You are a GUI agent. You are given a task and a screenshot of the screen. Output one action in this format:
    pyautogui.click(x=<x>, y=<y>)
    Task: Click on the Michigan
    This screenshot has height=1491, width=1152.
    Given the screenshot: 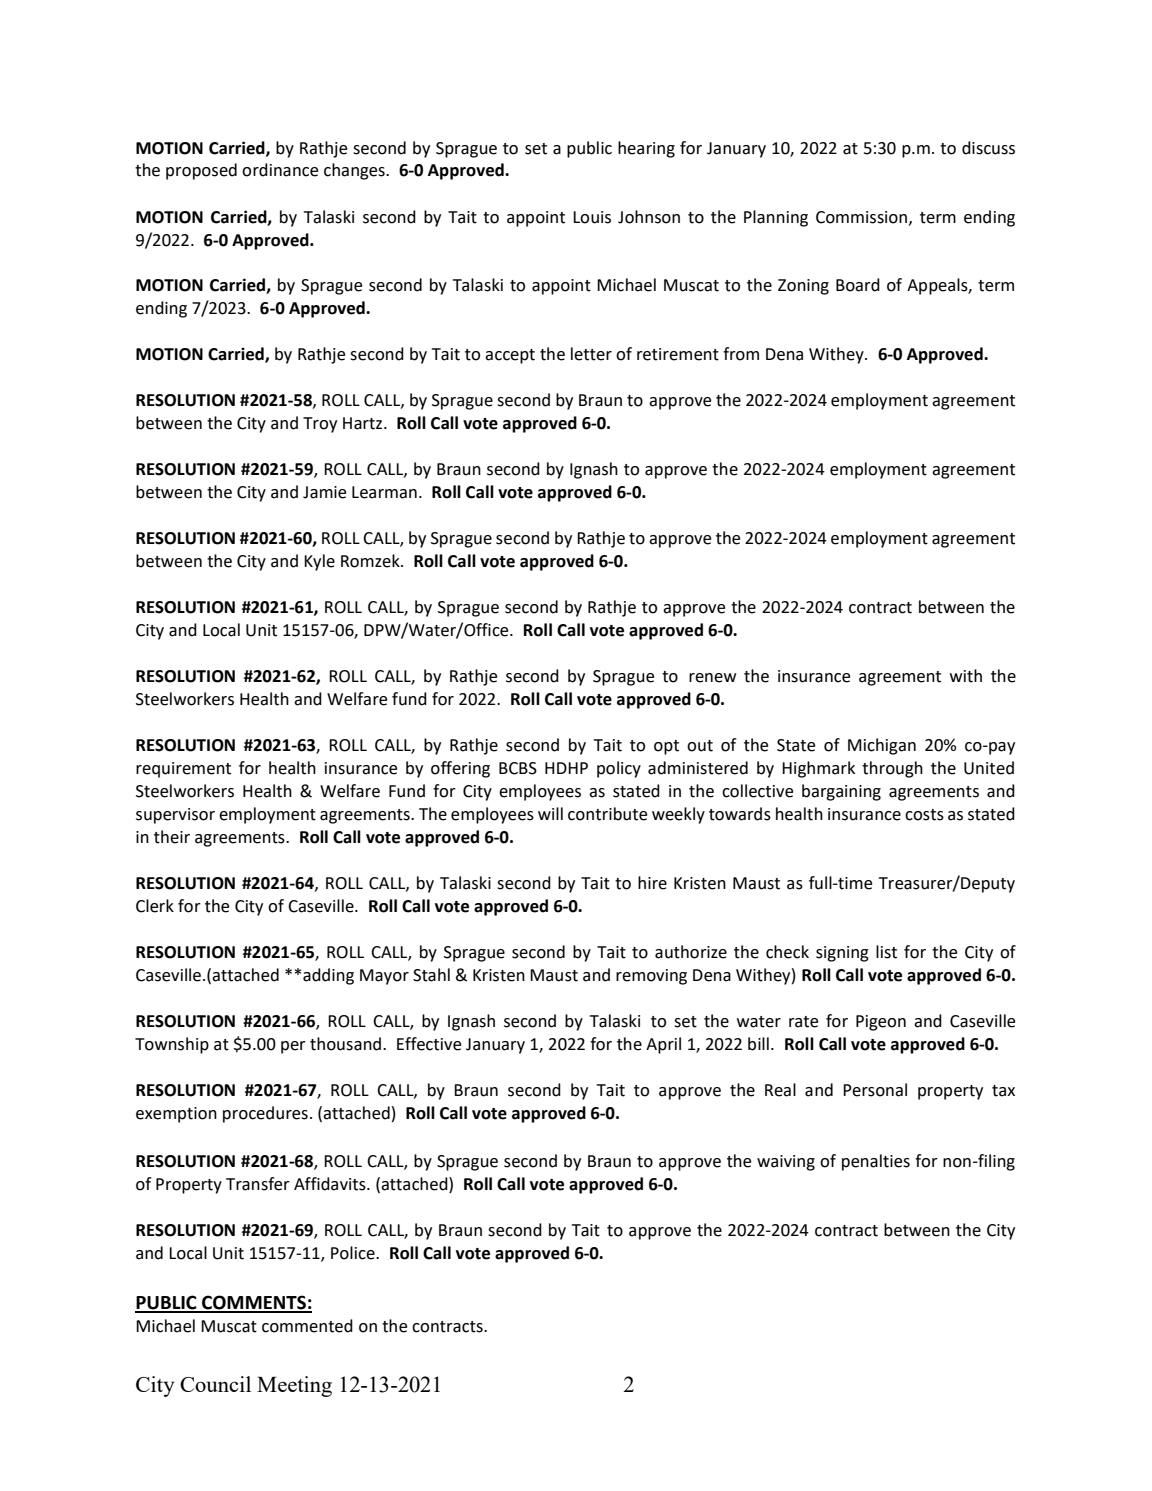 What is the action you would take?
    pyautogui.click(x=882, y=746)
